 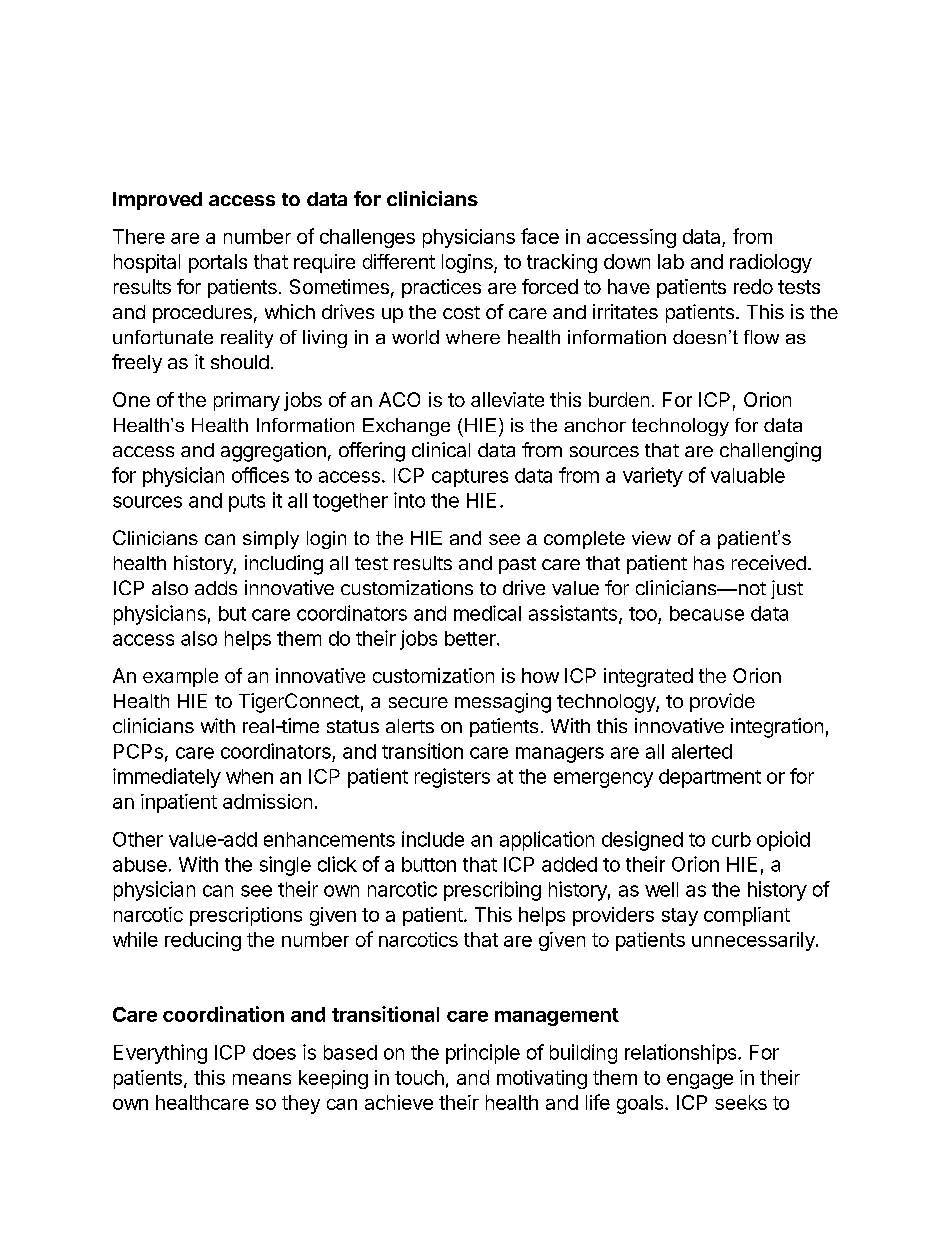 I want to click on lab, so click(x=671, y=261).
